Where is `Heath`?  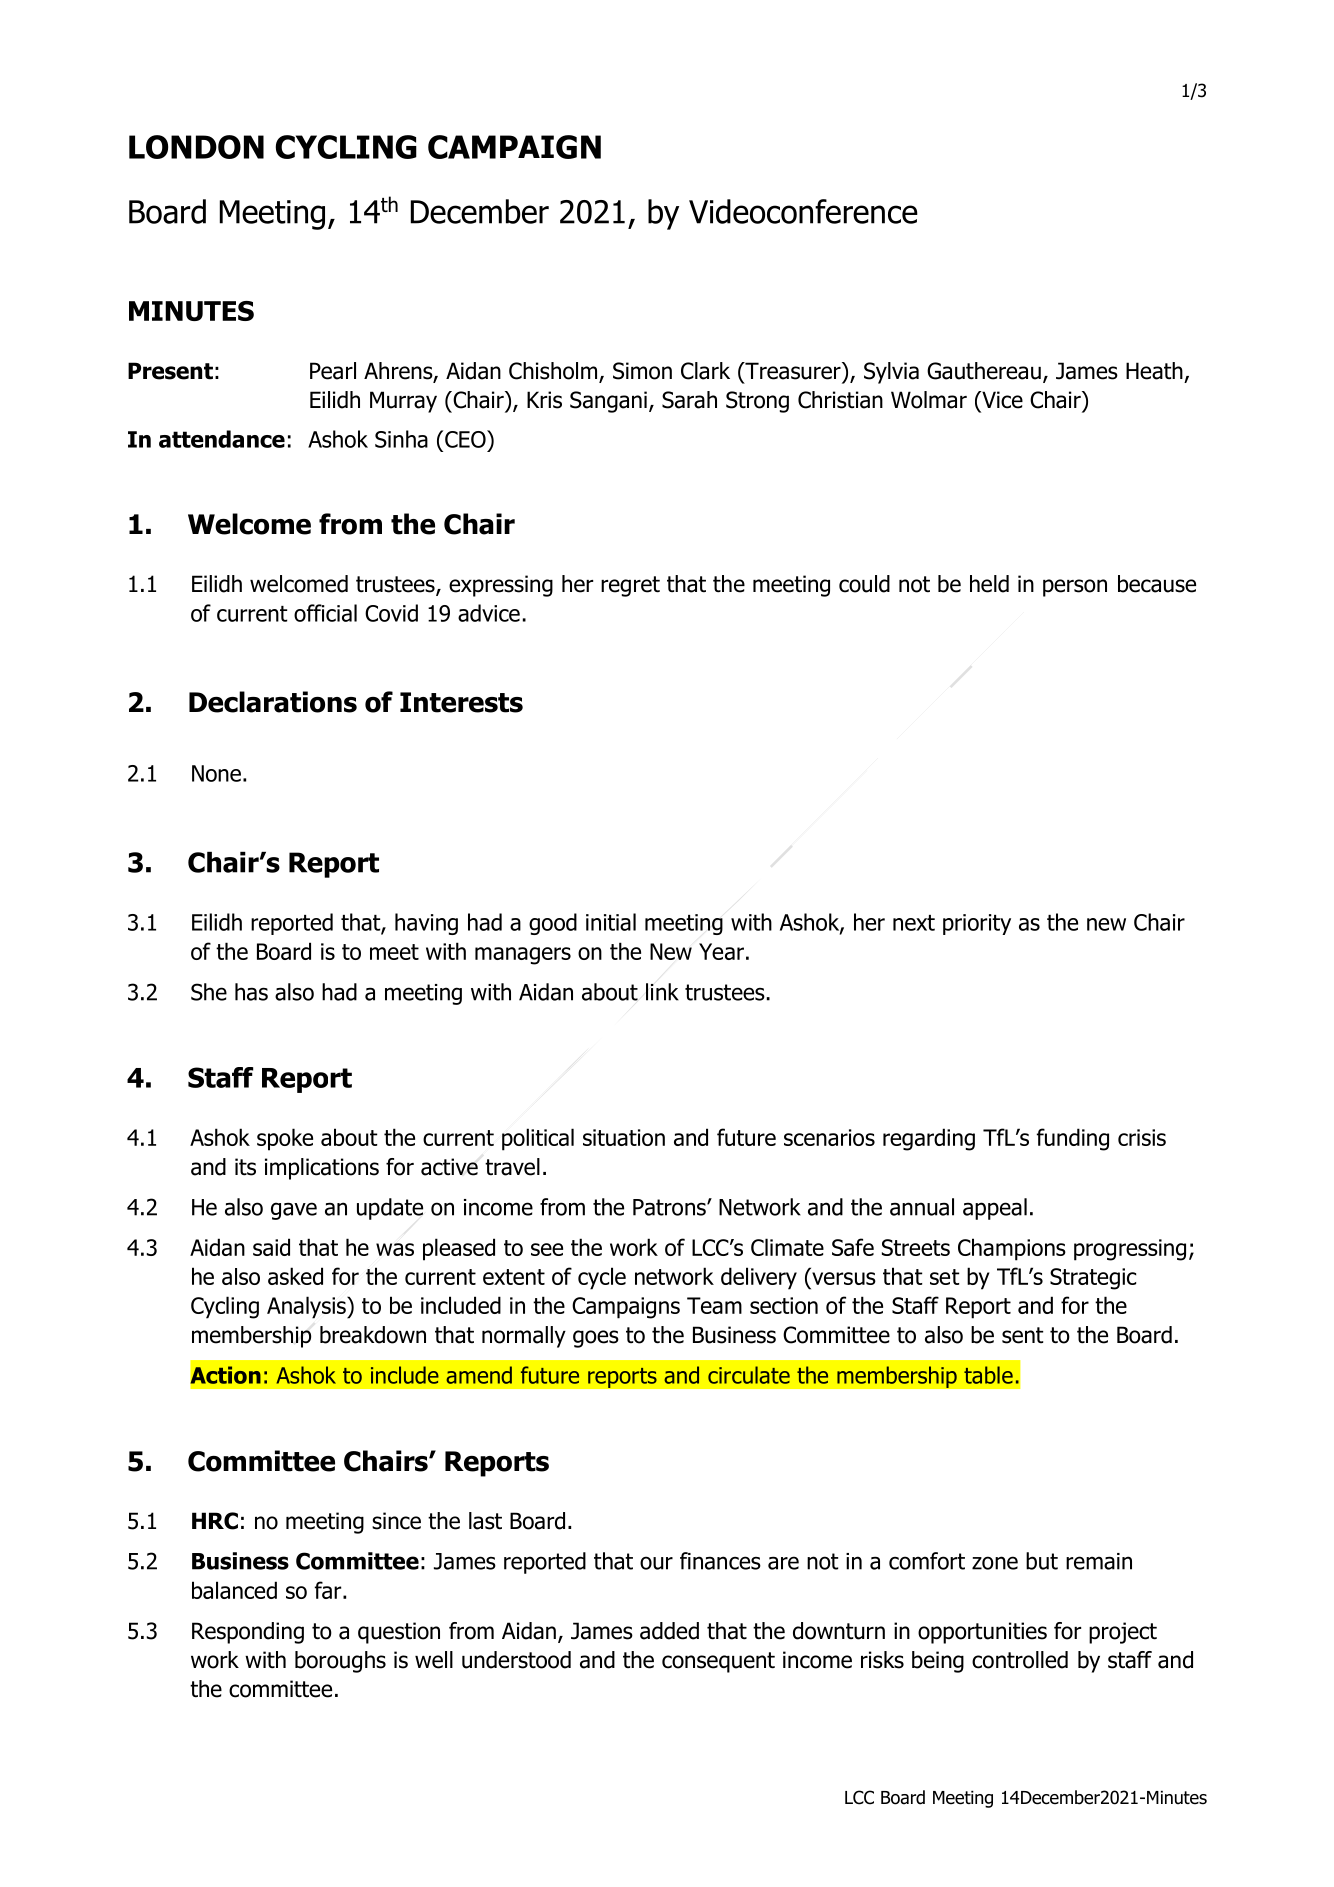
Heath is located at coordinates (1154, 371).
